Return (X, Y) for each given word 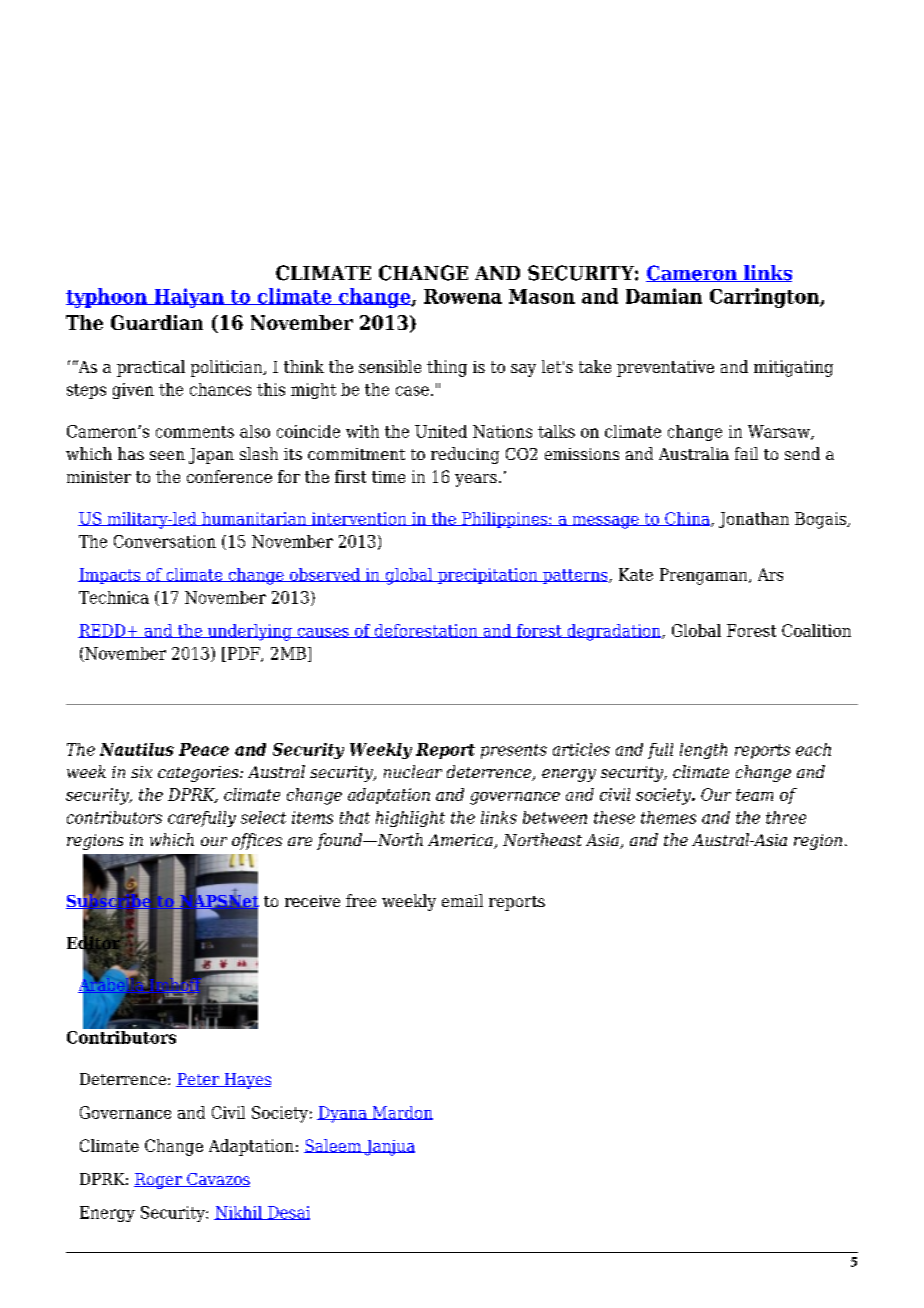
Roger (159, 1181)
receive (312, 901)
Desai (288, 1213)
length (703, 751)
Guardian (157, 322)
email (462, 900)
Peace (204, 749)
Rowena (463, 296)
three (786, 817)
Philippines (505, 520)
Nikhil (239, 1213)
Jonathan (754, 520)
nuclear (413, 771)
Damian (664, 296)
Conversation (165, 541)
